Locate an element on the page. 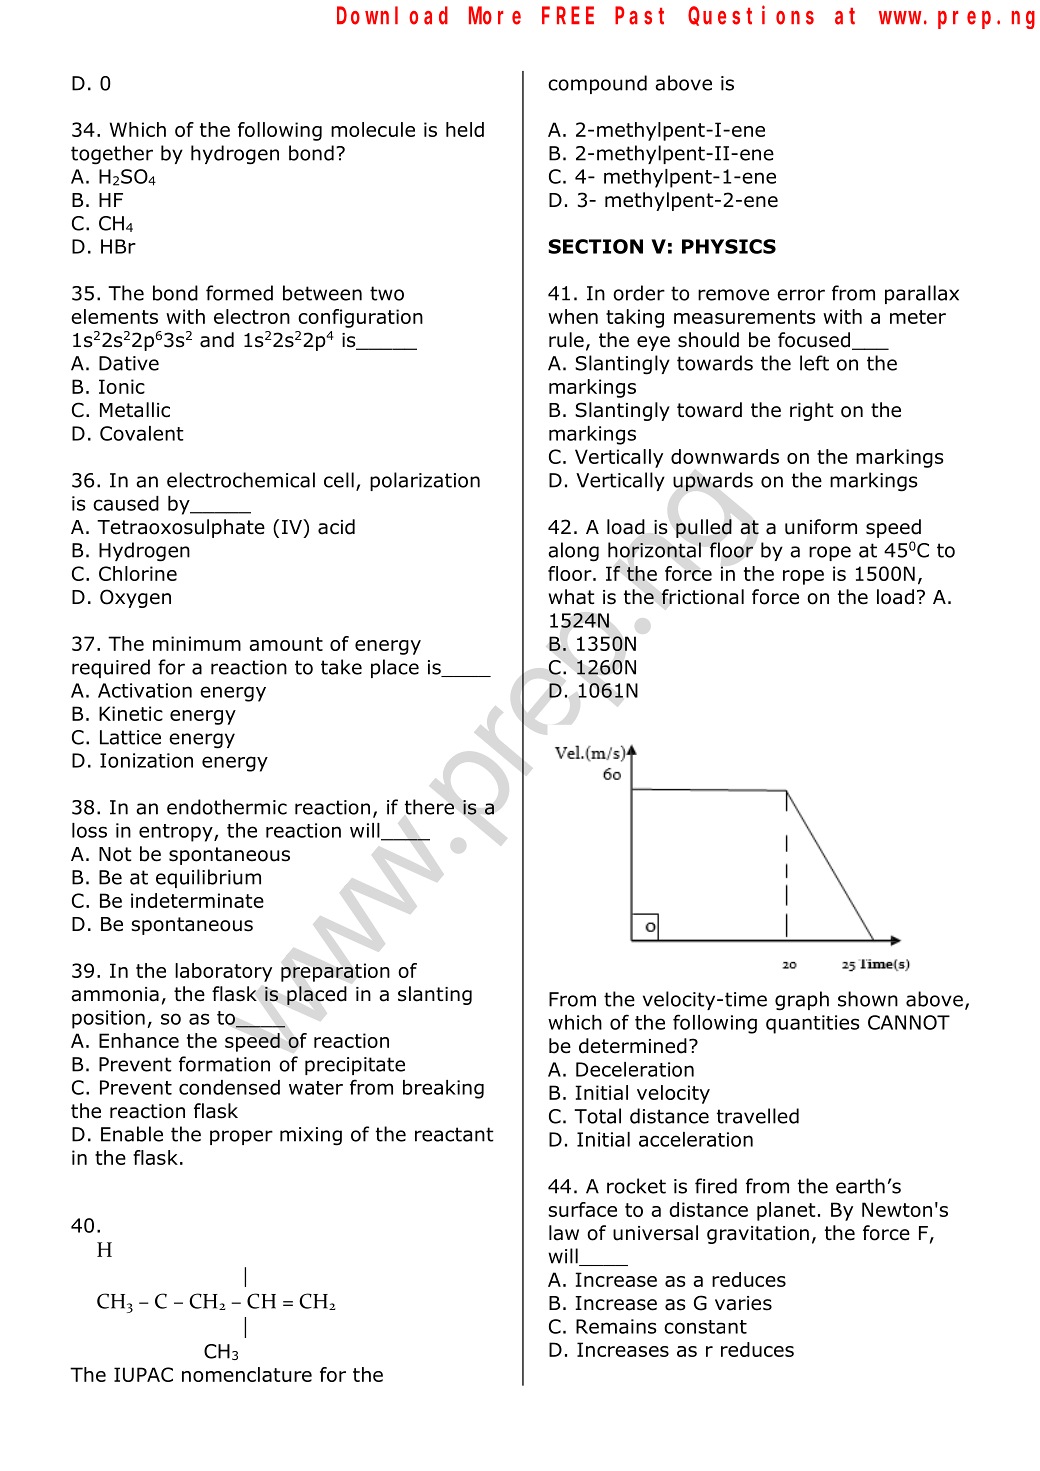  graph is located at coordinates (802, 1001).
